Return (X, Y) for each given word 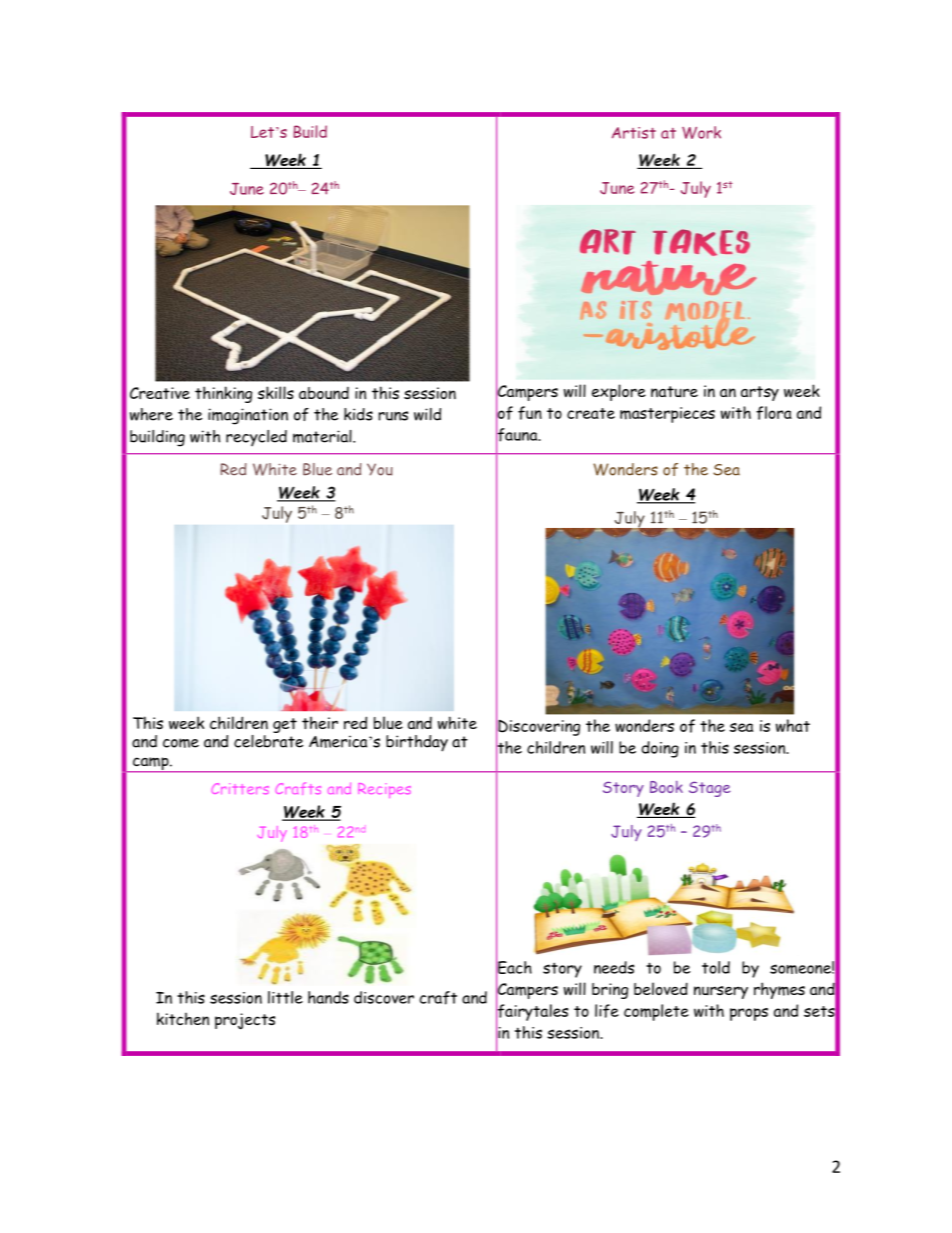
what (793, 725)
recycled (256, 438)
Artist (634, 133)
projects (245, 1021)
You (380, 469)
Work (701, 132)
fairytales (532, 1012)
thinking (223, 394)
